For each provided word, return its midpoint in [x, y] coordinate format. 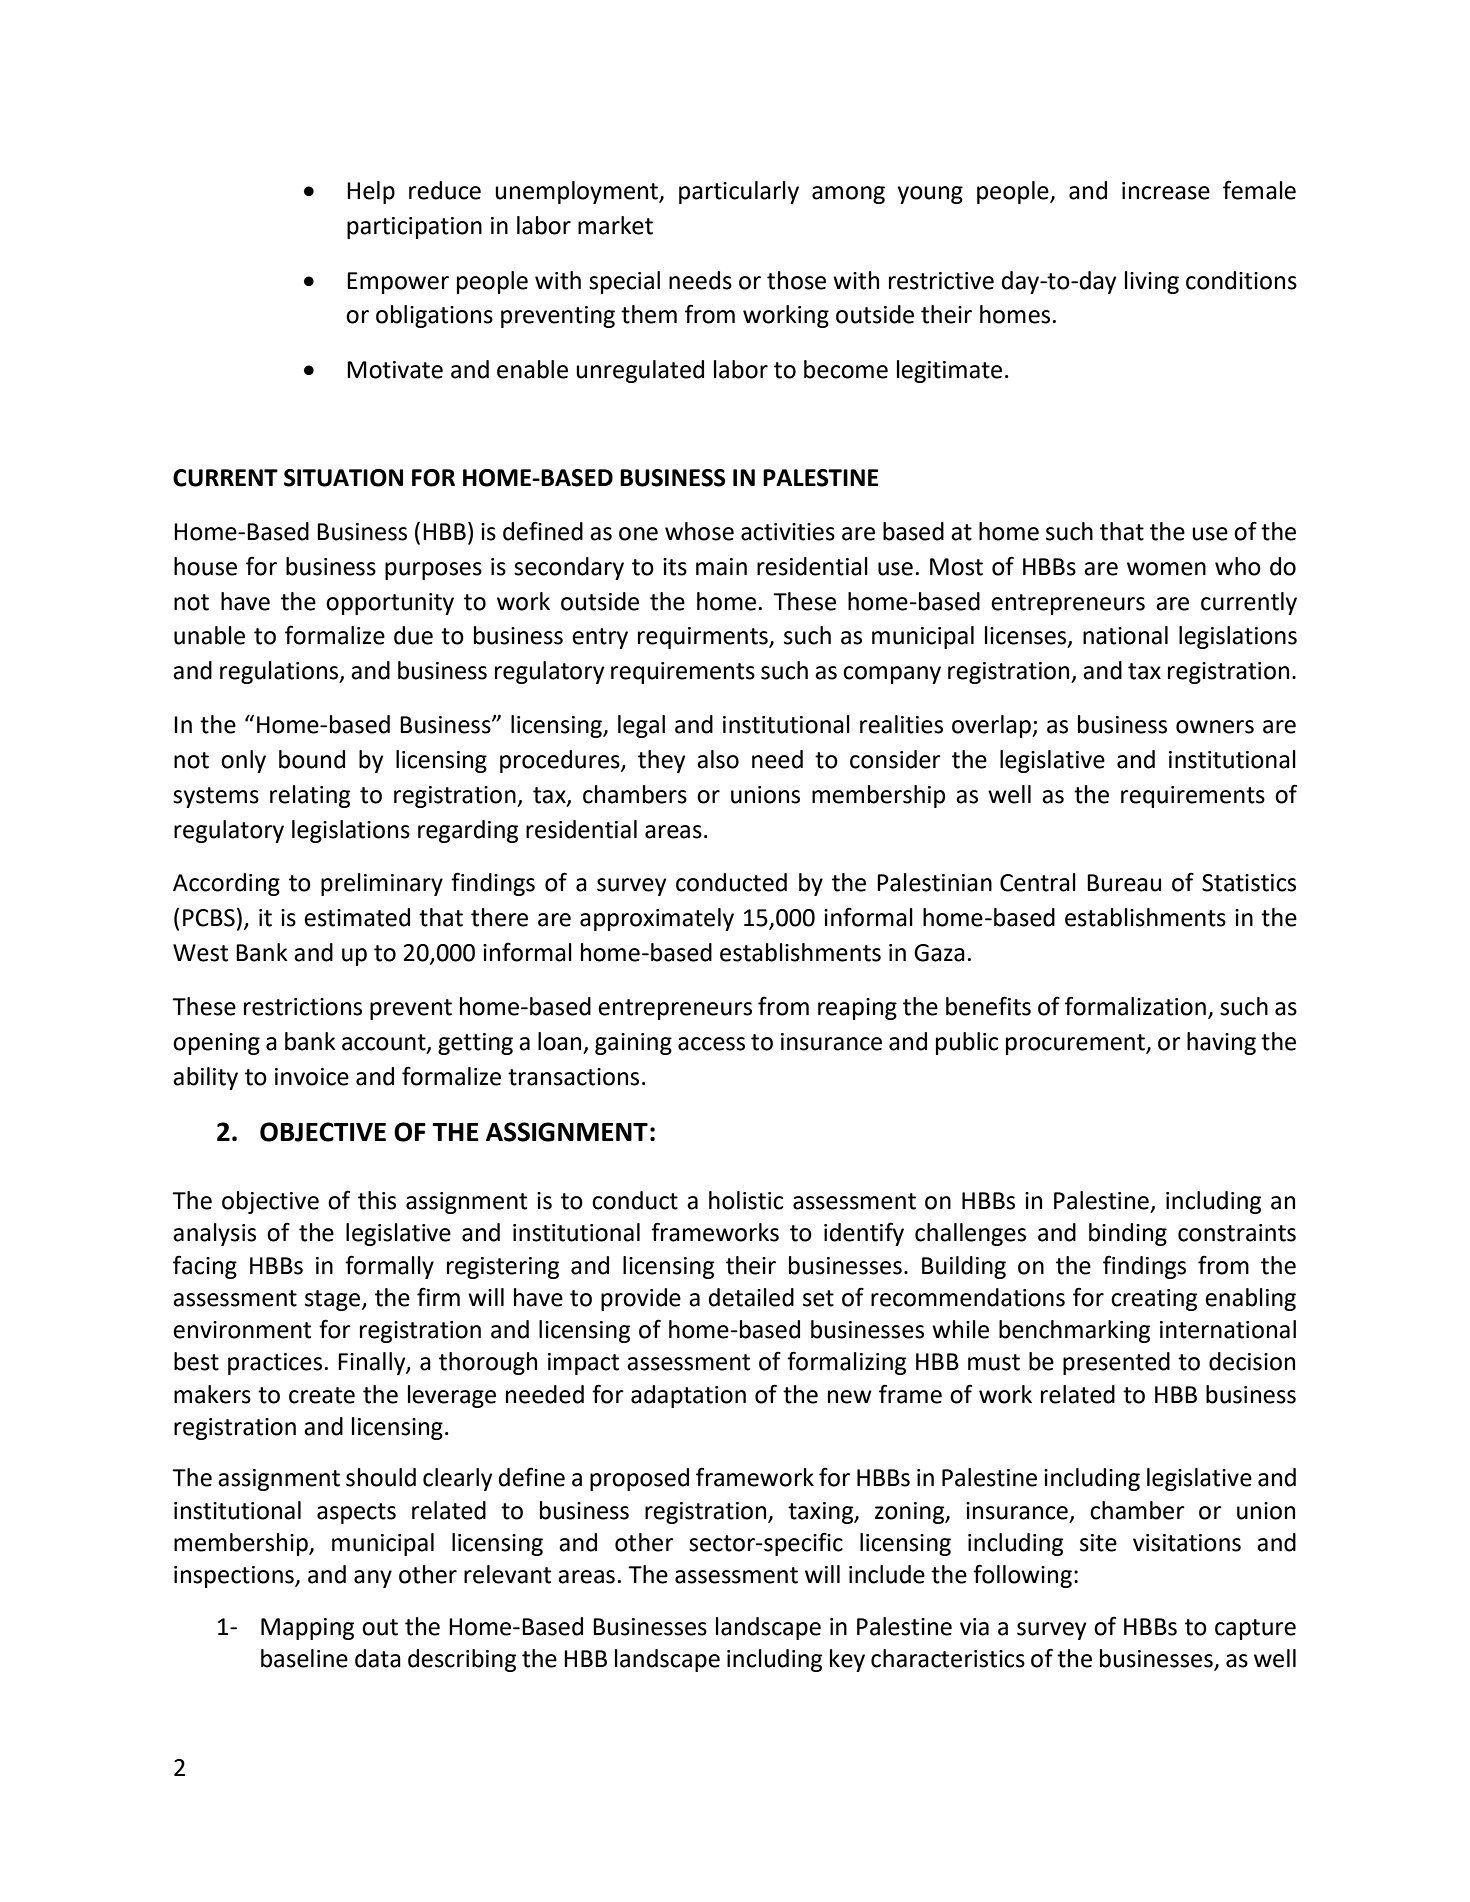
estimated [357, 917]
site [1098, 1543]
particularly [739, 192]
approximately [657, 919]
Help [371, 192]
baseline [304, 1658]
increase [1166, 191]
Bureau [1124, 883]
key [847, 1660]
